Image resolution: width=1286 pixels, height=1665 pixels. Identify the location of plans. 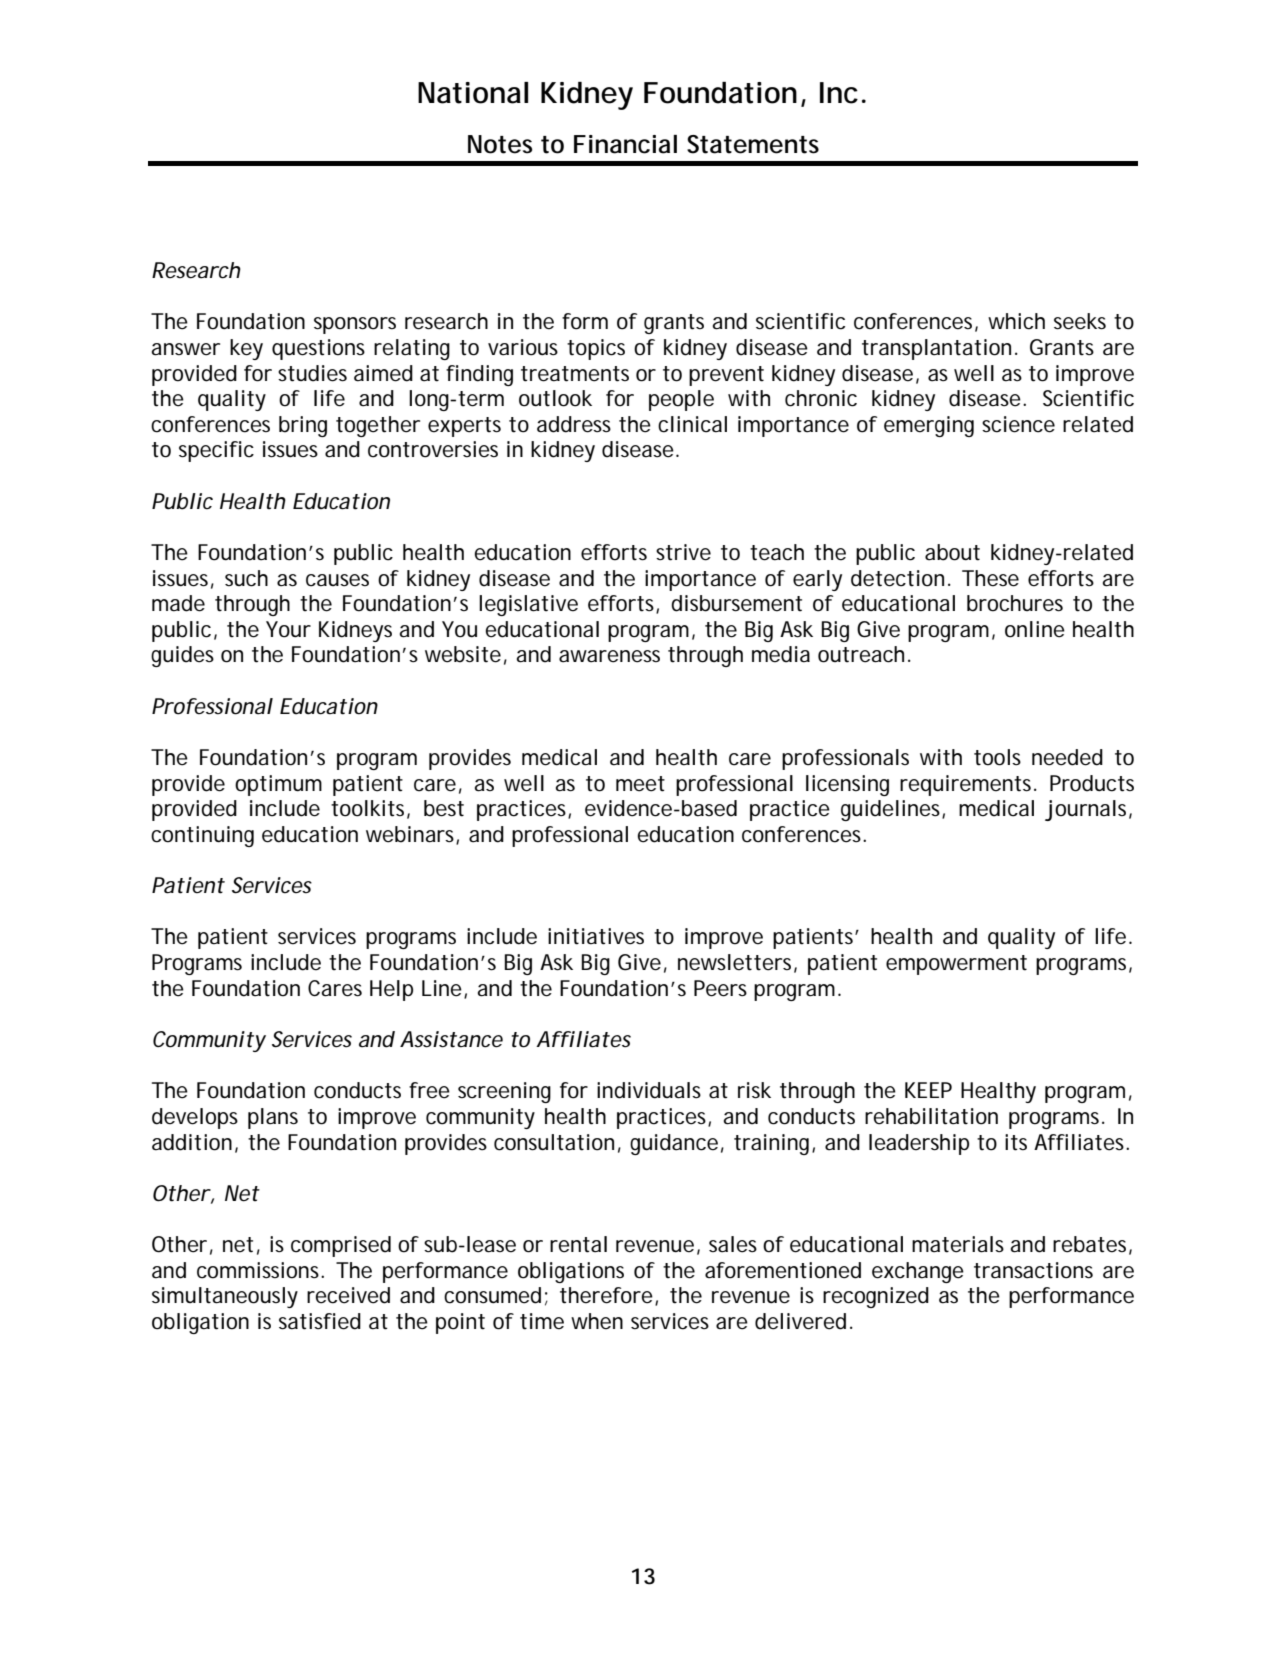
(273, 1118).
